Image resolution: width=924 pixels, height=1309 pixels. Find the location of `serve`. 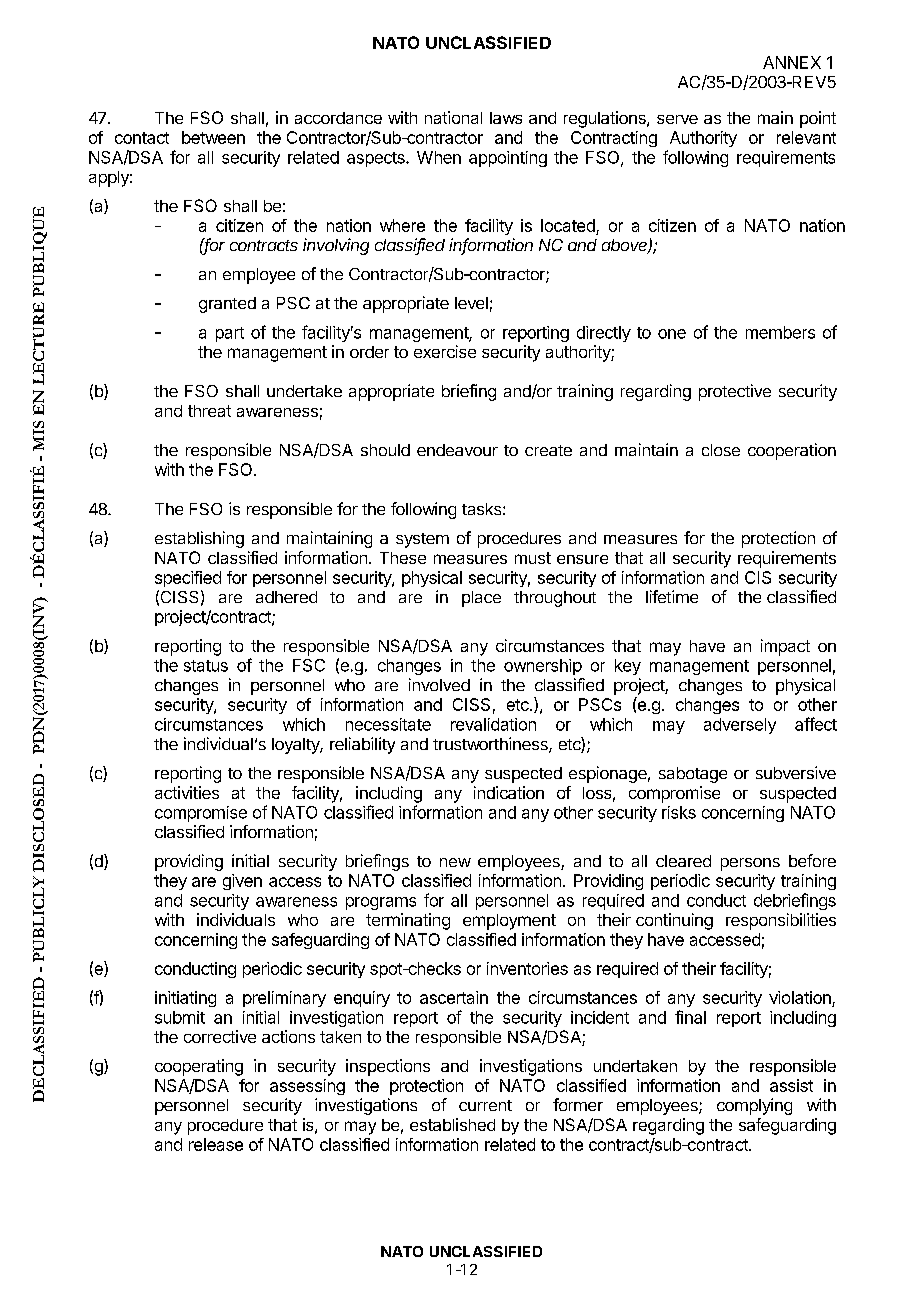

serve is located at coordinates (677, 119).
